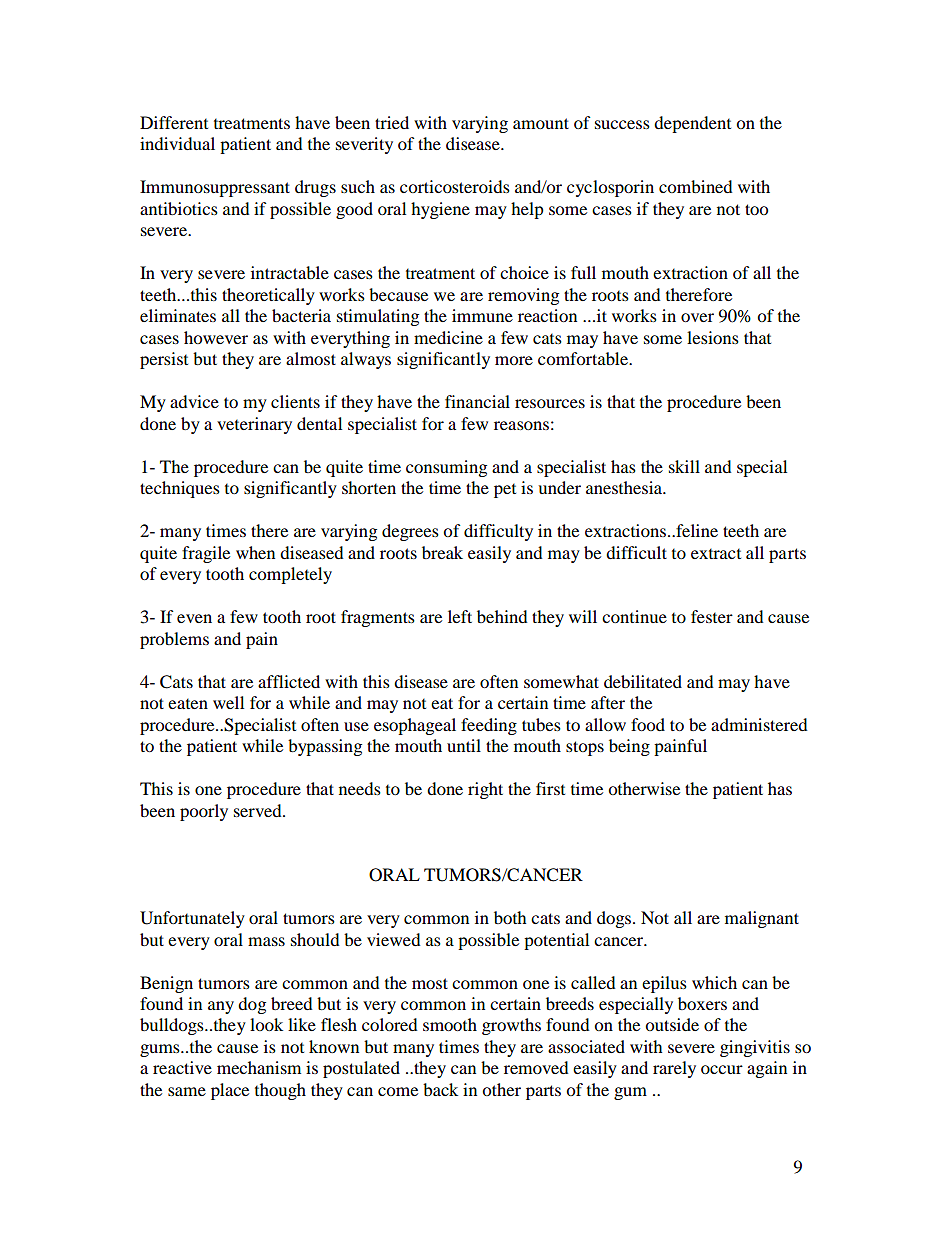 This screenshot has height=1233, width=952. Describe the element at coordinates (215, 188) in the screenshot. I see `Immunosuppressant` at that location.
